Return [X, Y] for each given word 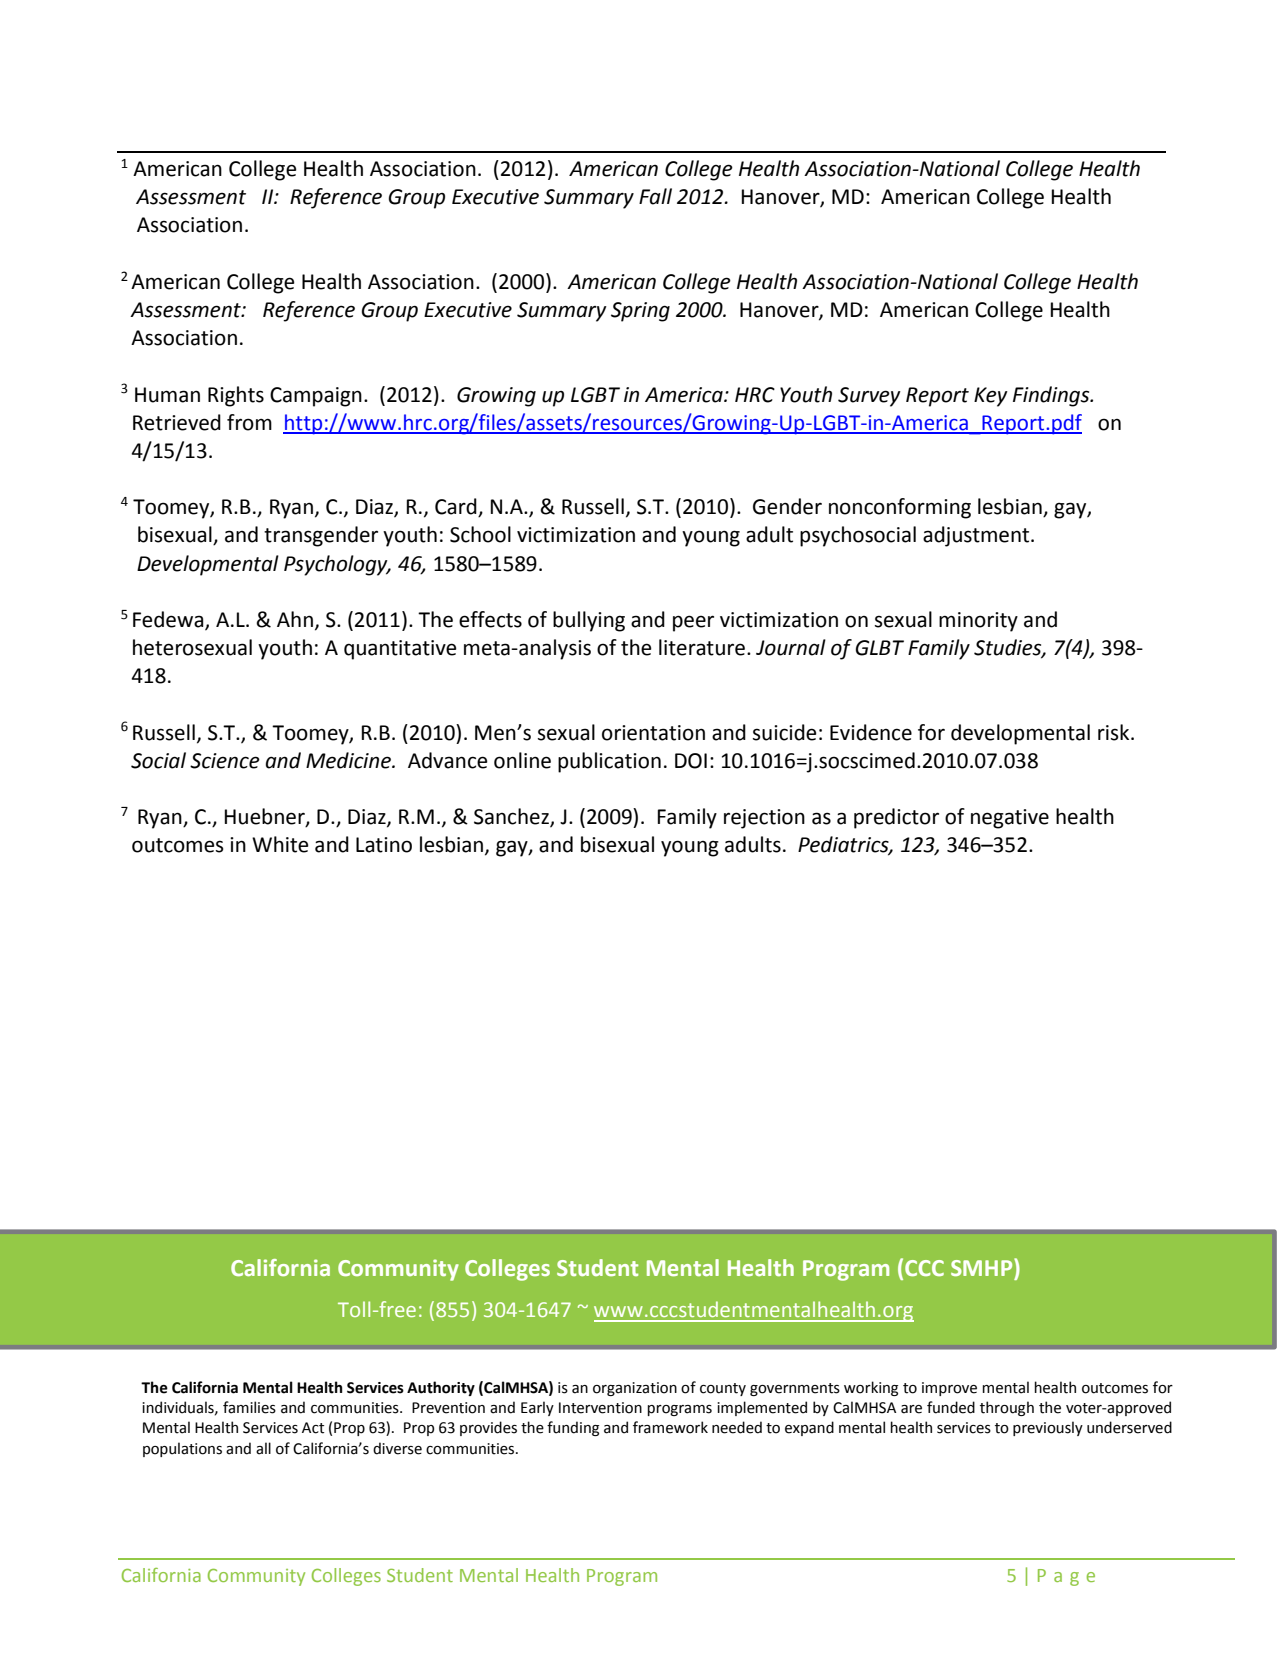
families [249, 1407]
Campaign [316, 397]
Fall [655, 196]
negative [1010, 819]
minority [978, 622]
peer [693, 623]
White [280, 844]
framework [670, 1427]
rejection [764, 819]
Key [991, 397]
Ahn [295, 619]
